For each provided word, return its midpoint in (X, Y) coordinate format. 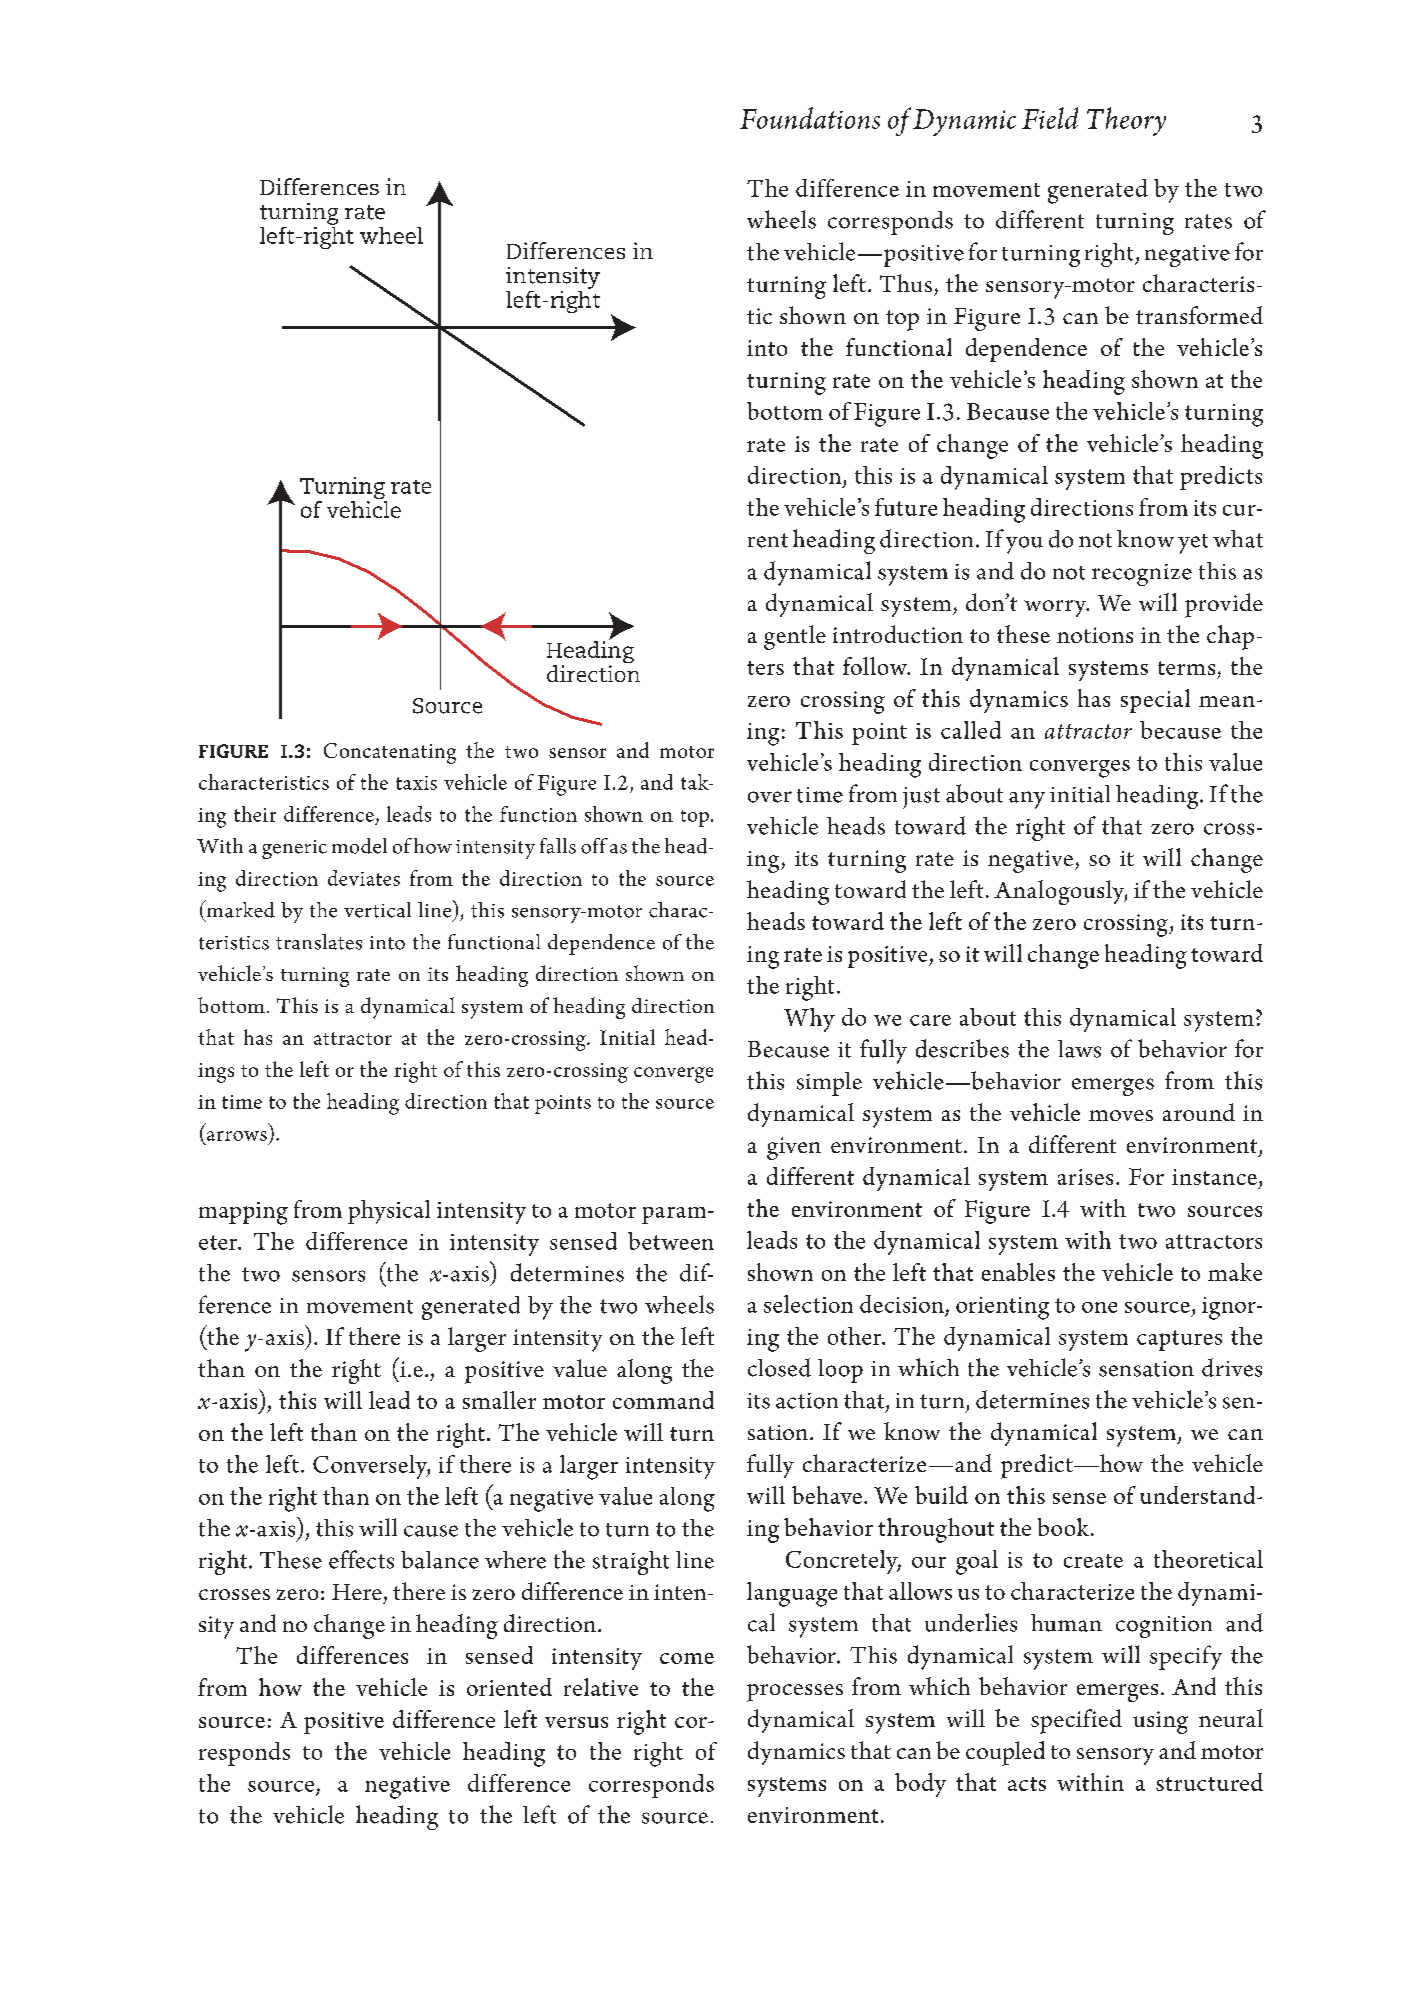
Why (809, 1020)
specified (1076, 1721)
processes (795, 1693)
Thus (906, 283)
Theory (1126, 121)
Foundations (810, 118)
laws (1079, 1049)
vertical (377, 910)
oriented (509, 1687)
